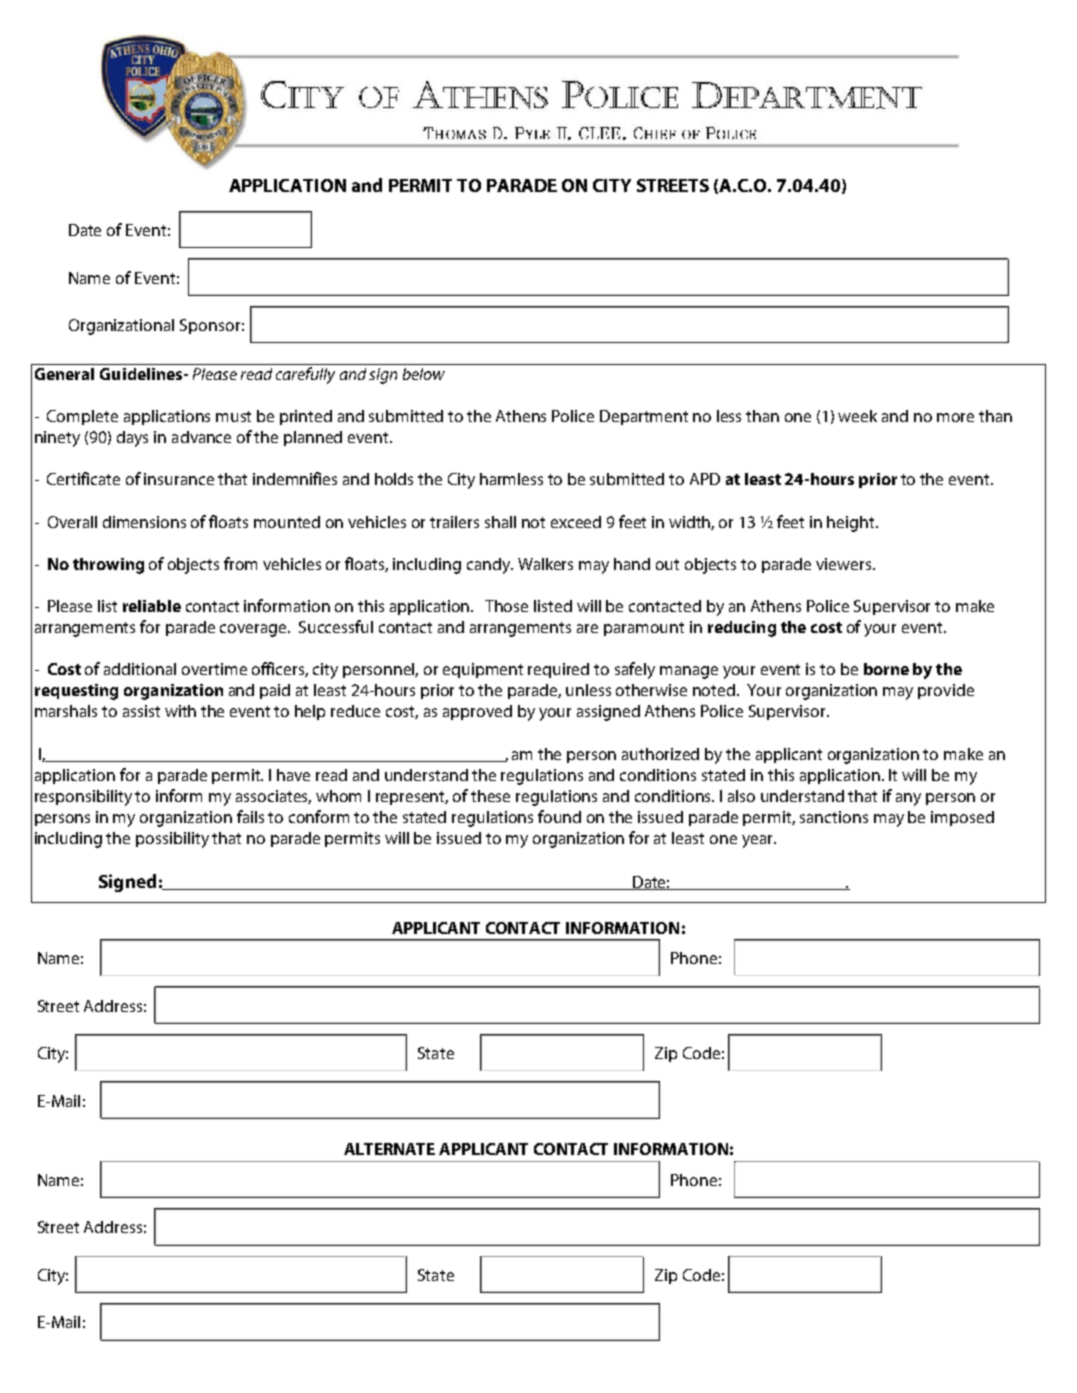 Image resolution: width=1077 pixels, height=1393 pixels. I want to click on viewers, so click(845, 564).
